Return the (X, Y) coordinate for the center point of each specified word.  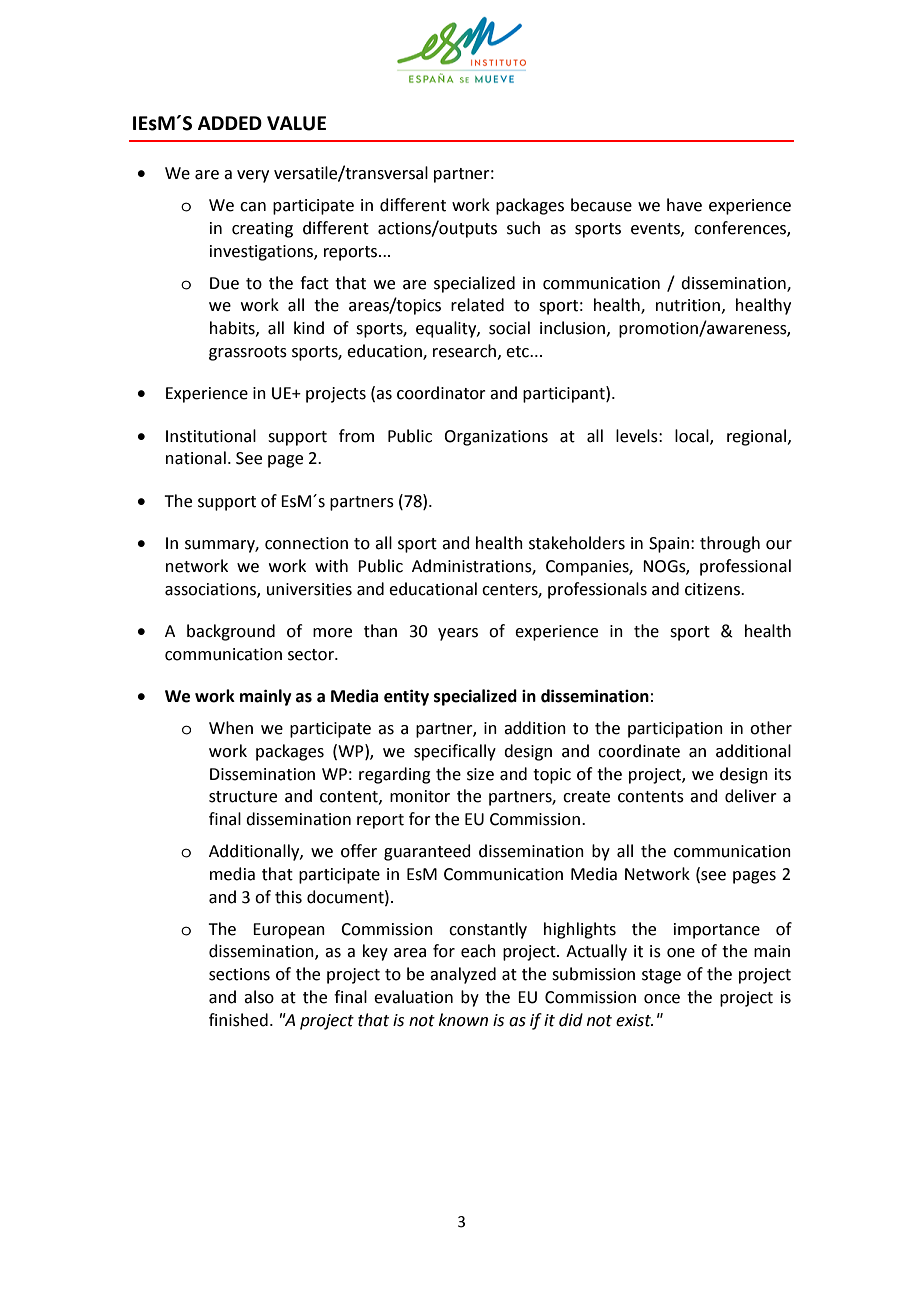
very (253, 176)
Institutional (211, 436)
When (231, 728)
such (523, 228)
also (259, 997)
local (693, 436)
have (684, 205)
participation (675, 730)
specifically (455, 752)
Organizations (496, 438)
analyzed (463, 975)
